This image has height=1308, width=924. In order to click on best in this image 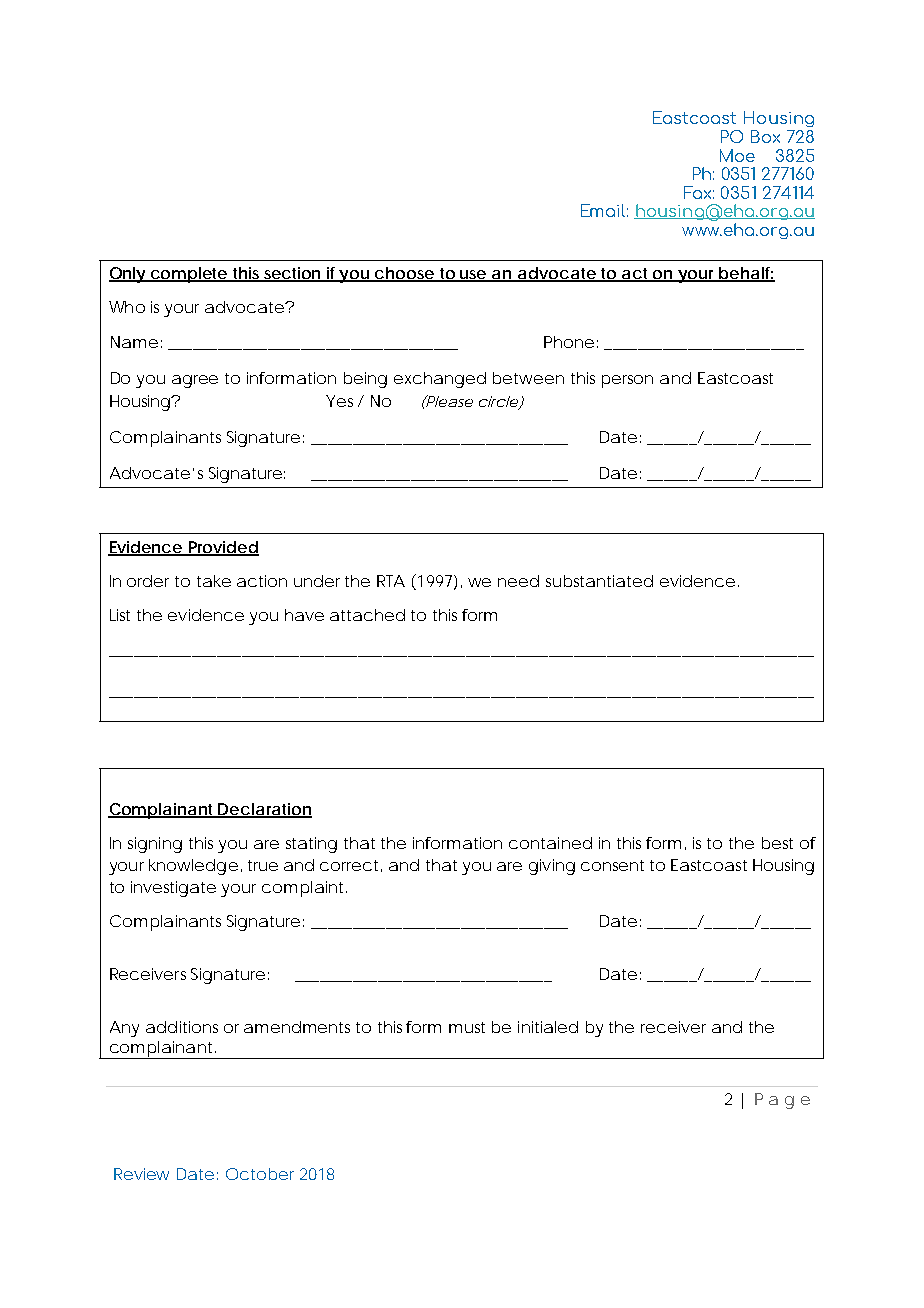, I will do `click(777, 843)`.
